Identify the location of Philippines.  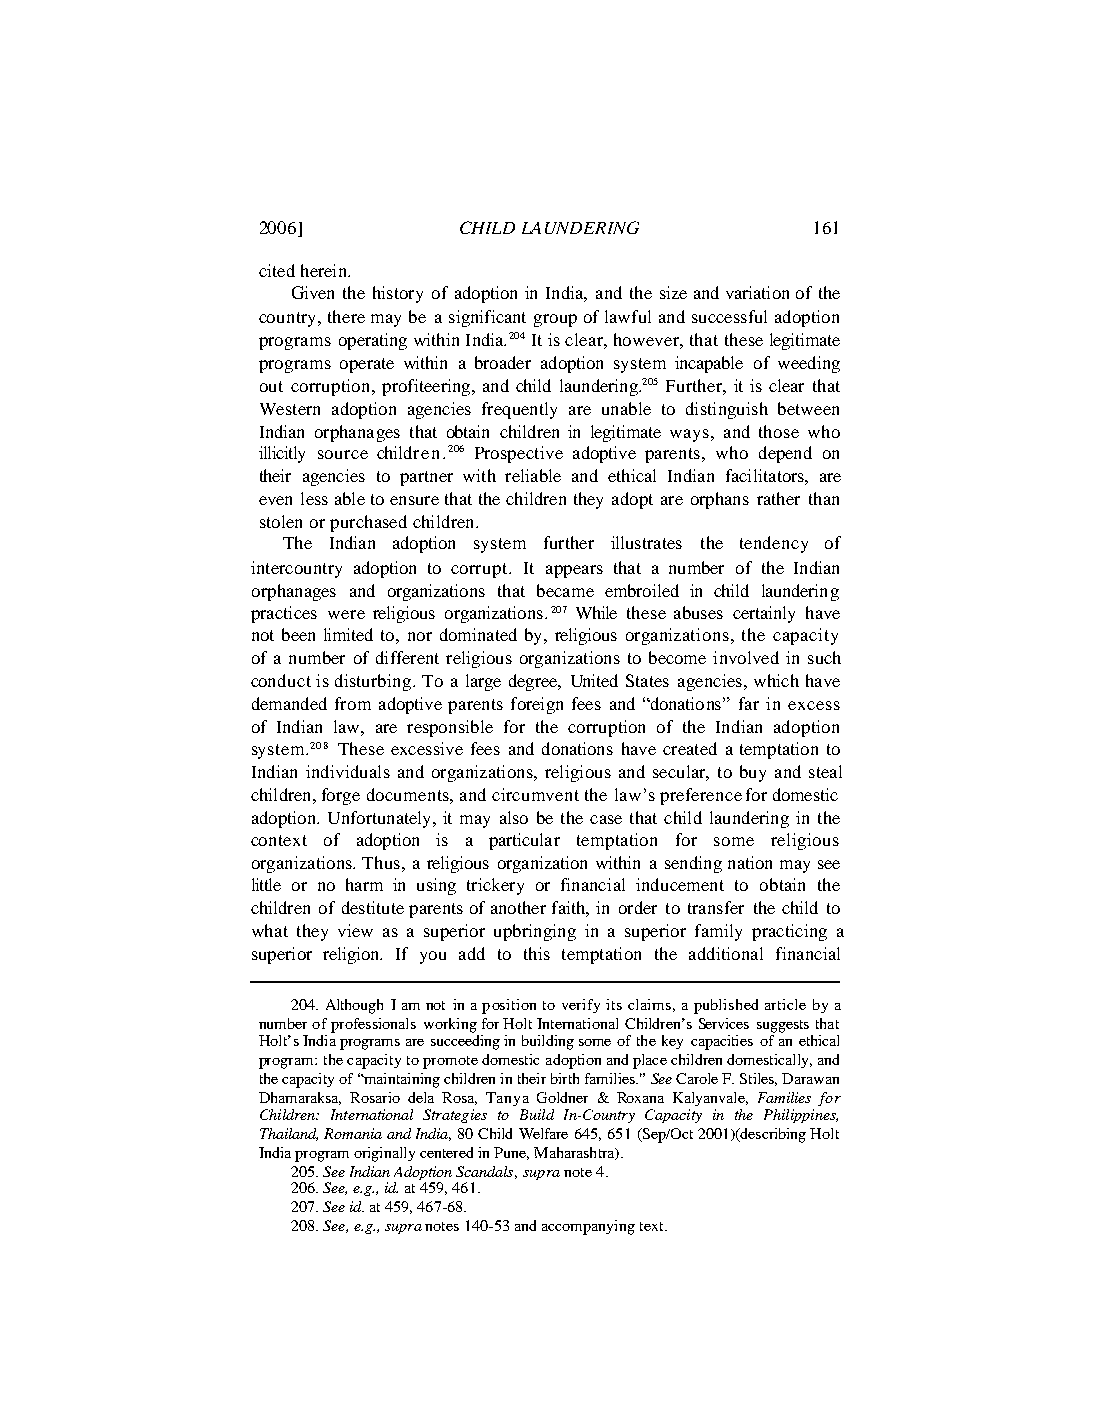
(801, 1116).
